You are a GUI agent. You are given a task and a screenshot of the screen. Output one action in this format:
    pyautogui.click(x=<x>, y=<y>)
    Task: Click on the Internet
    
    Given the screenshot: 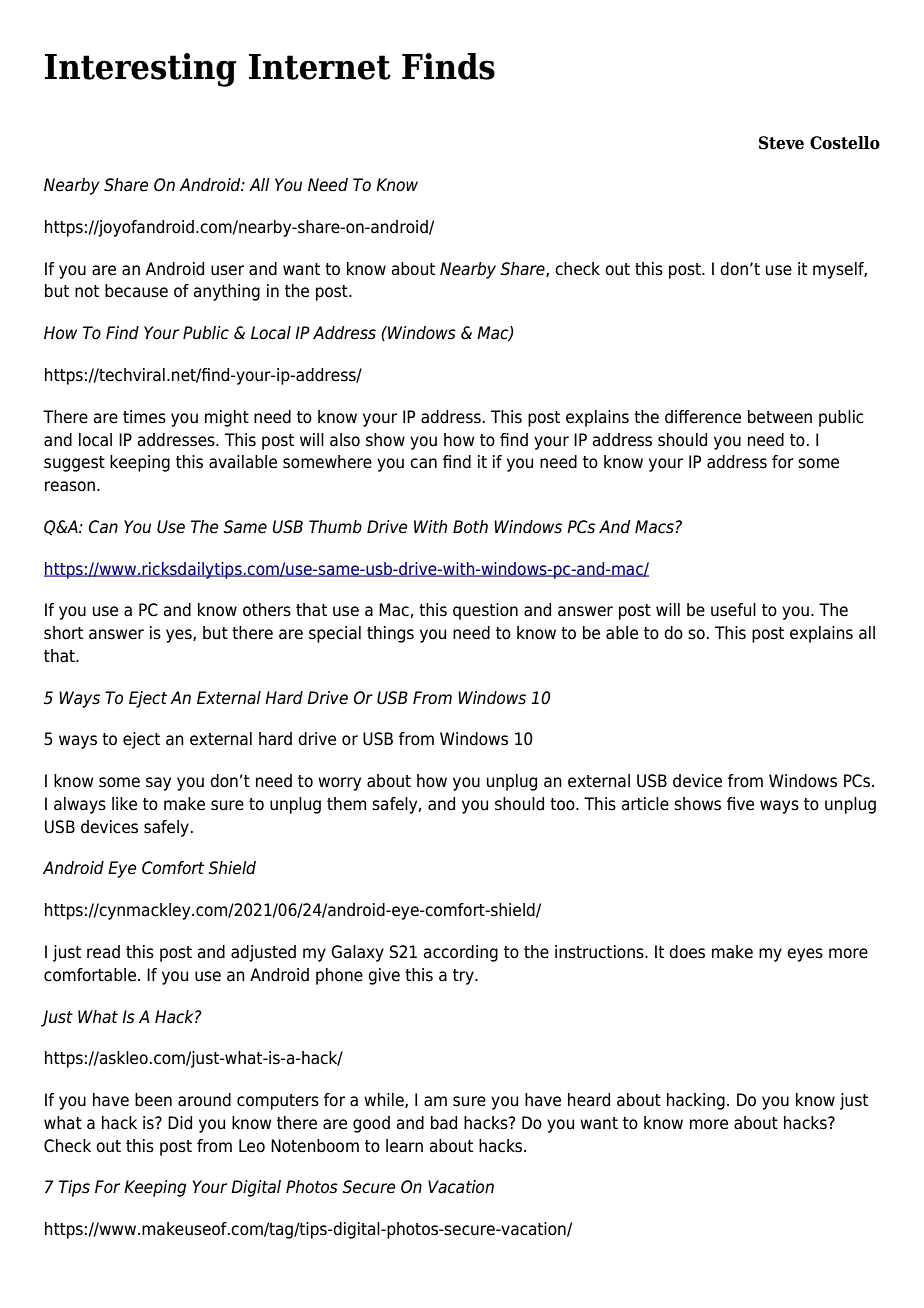 What is the action you would take?
    pyautogui.click(x=320, y=67)
